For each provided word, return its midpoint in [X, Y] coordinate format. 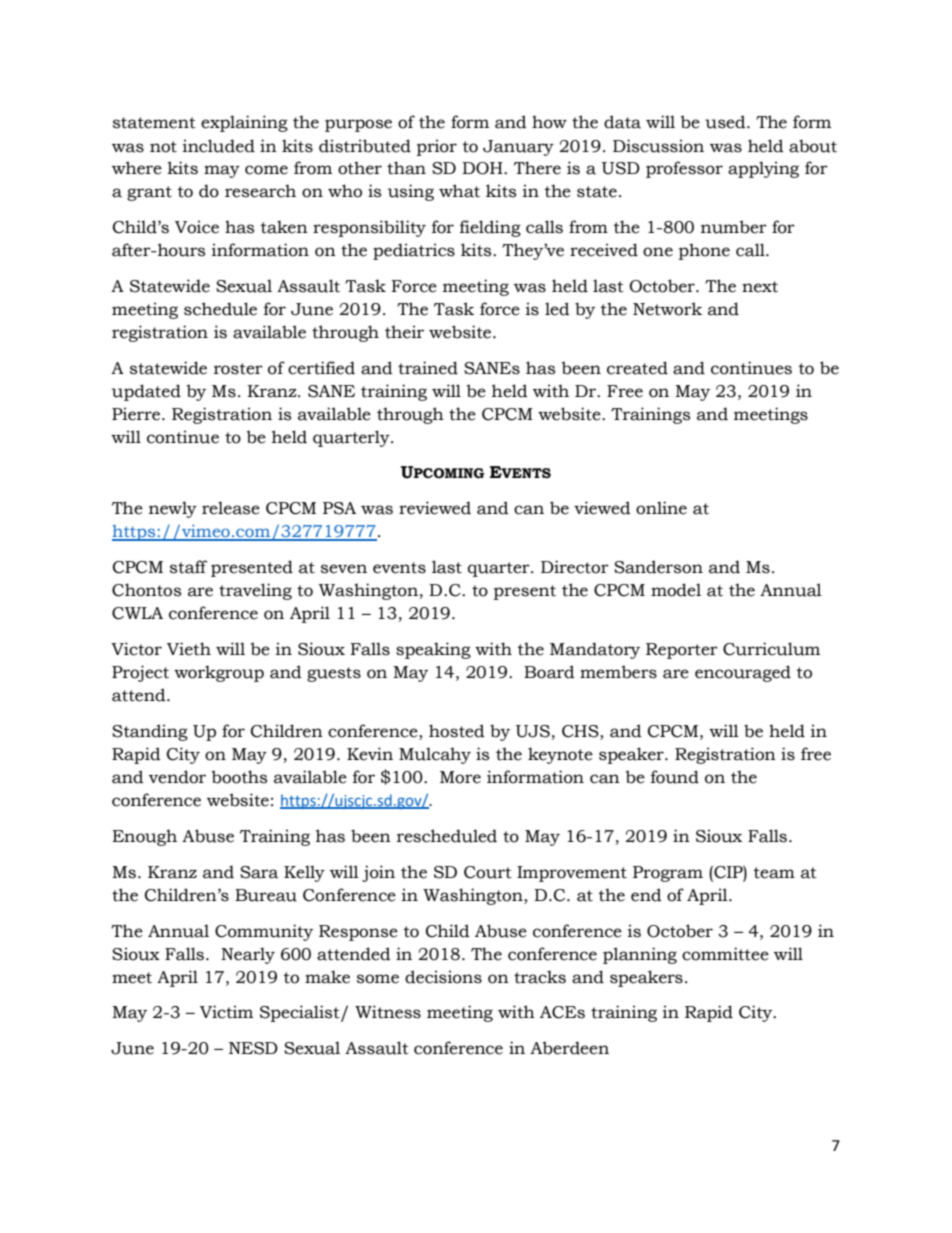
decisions [443, 977]
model [676, 590]
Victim [226, 1012]
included [219, 146]
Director [575, 567]
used [726, 122]
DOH [483, 168]
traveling [255, 591]
